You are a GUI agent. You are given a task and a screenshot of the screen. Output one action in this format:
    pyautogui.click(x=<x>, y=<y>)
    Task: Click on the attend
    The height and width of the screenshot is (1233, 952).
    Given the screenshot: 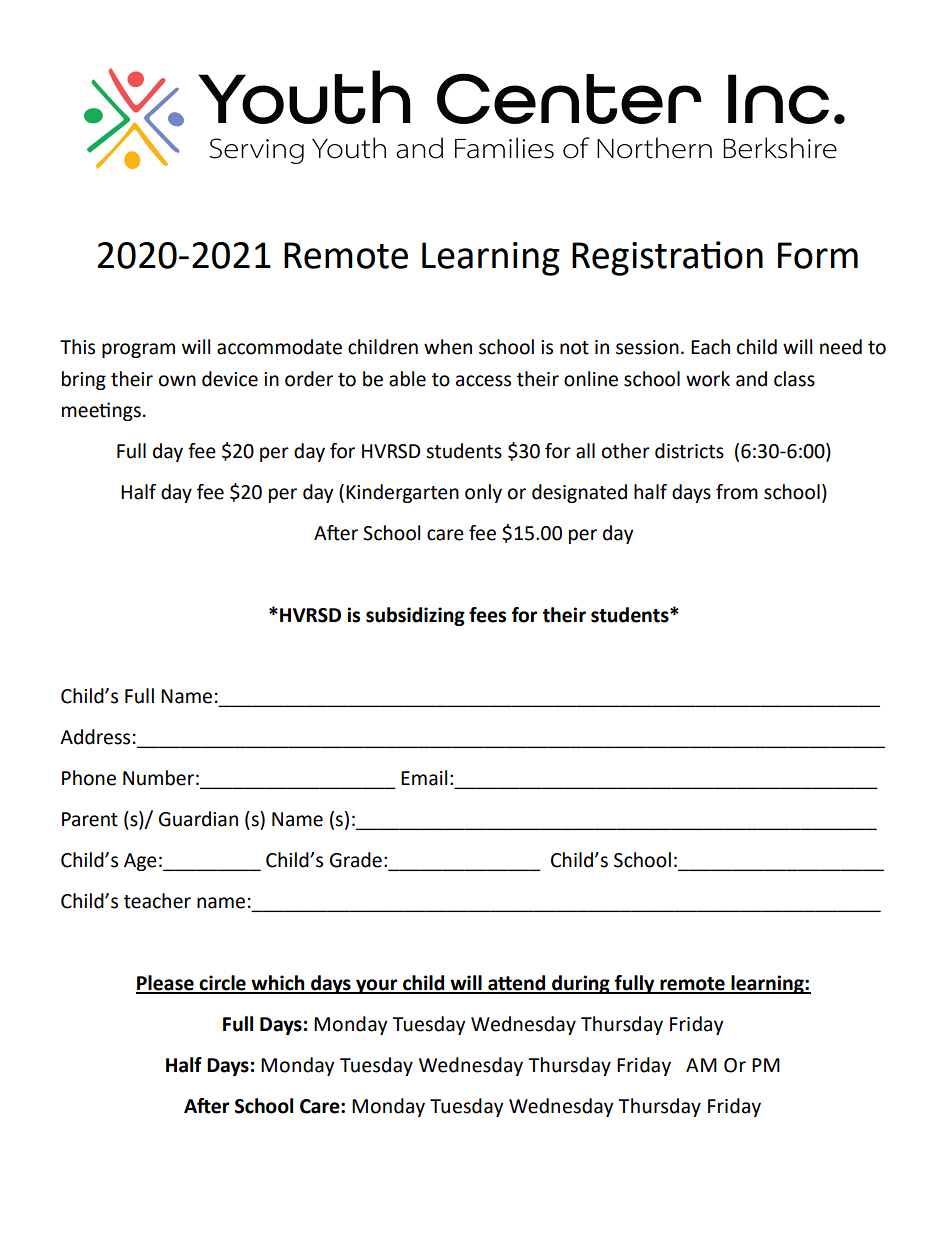 What is the action you would take?
    pyautogui.click(x=517, y=984)
